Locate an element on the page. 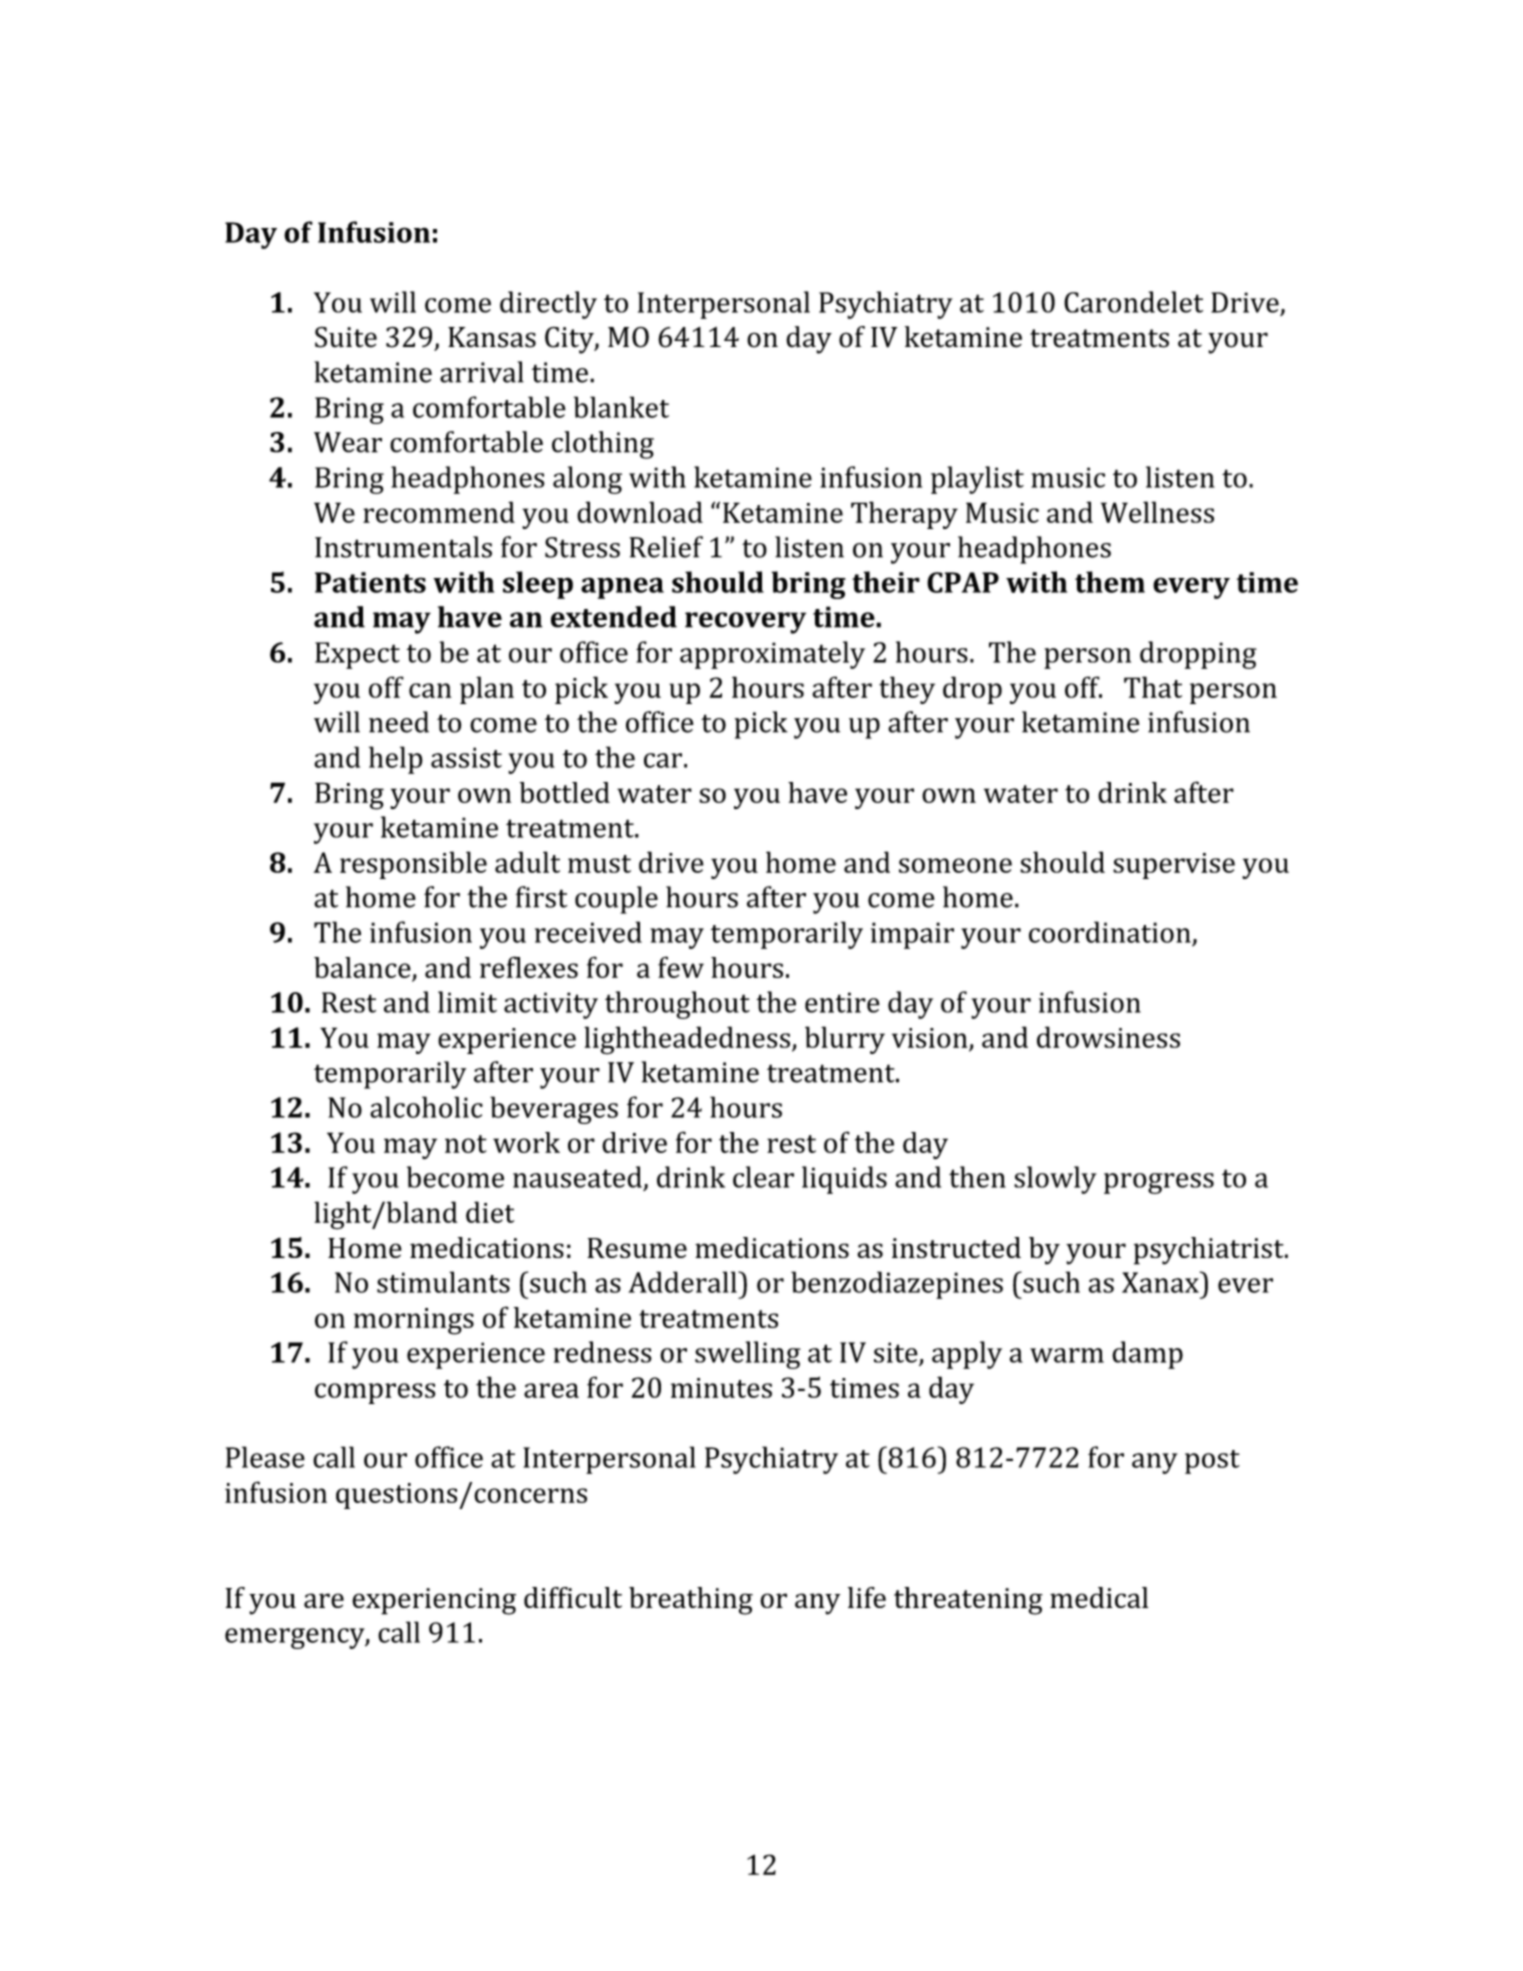 The height and width of the page is (1971, 1523). breathing is located at coordinates (691, 1601).
